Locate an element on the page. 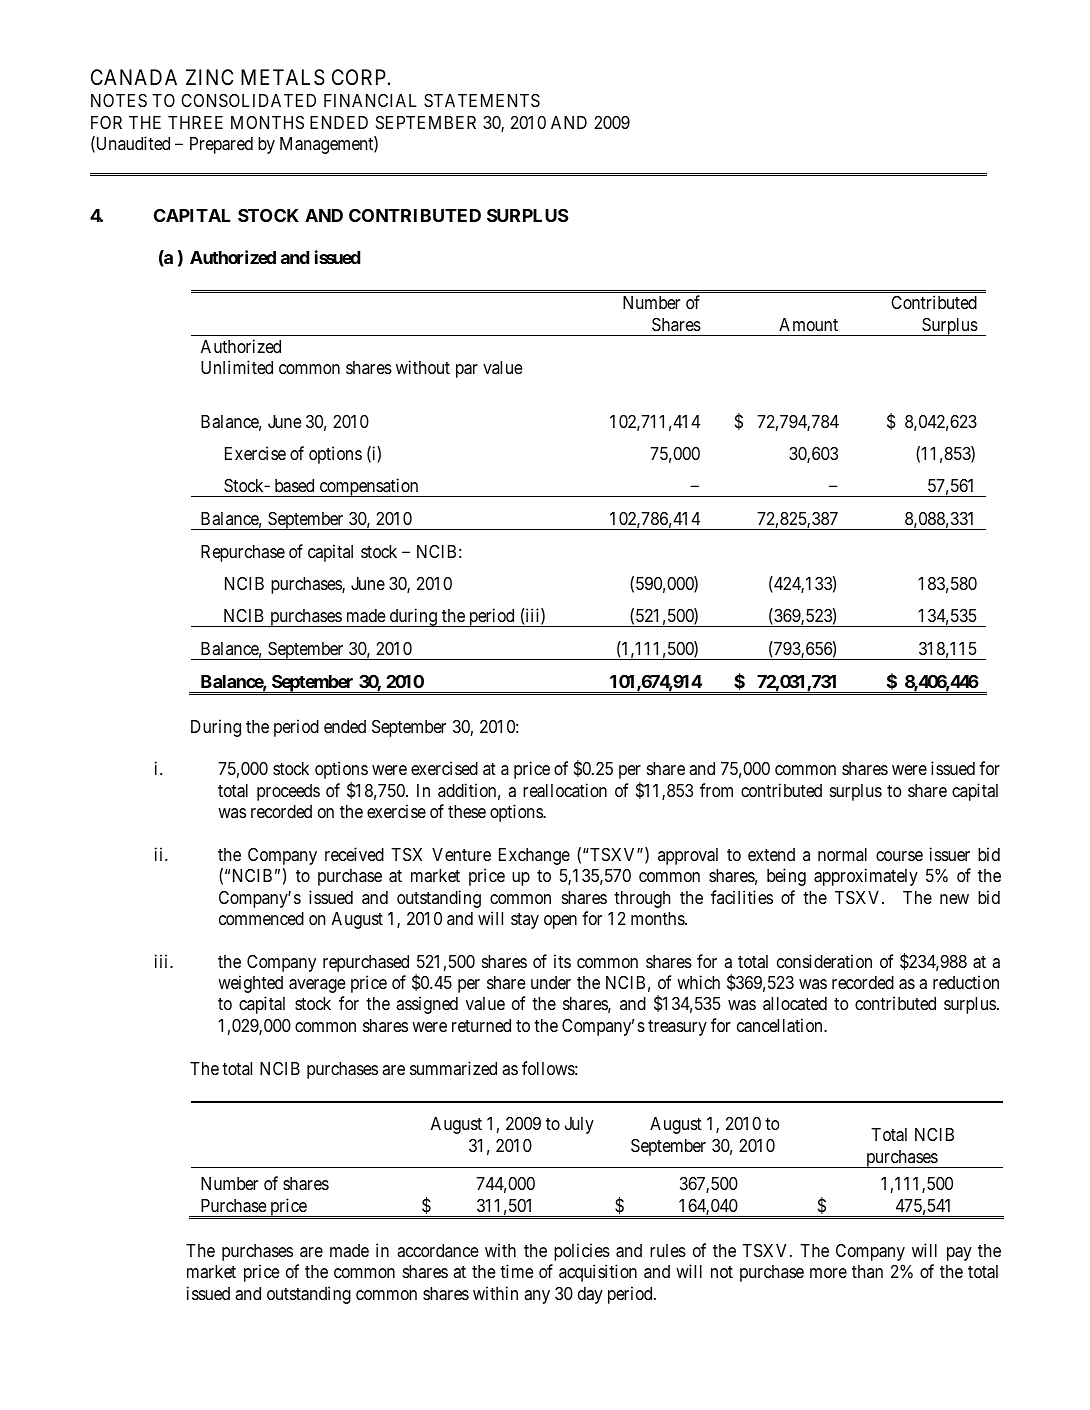 The width and height of the image is (1090, 1410). normal is located at coordinates (842, 854).
